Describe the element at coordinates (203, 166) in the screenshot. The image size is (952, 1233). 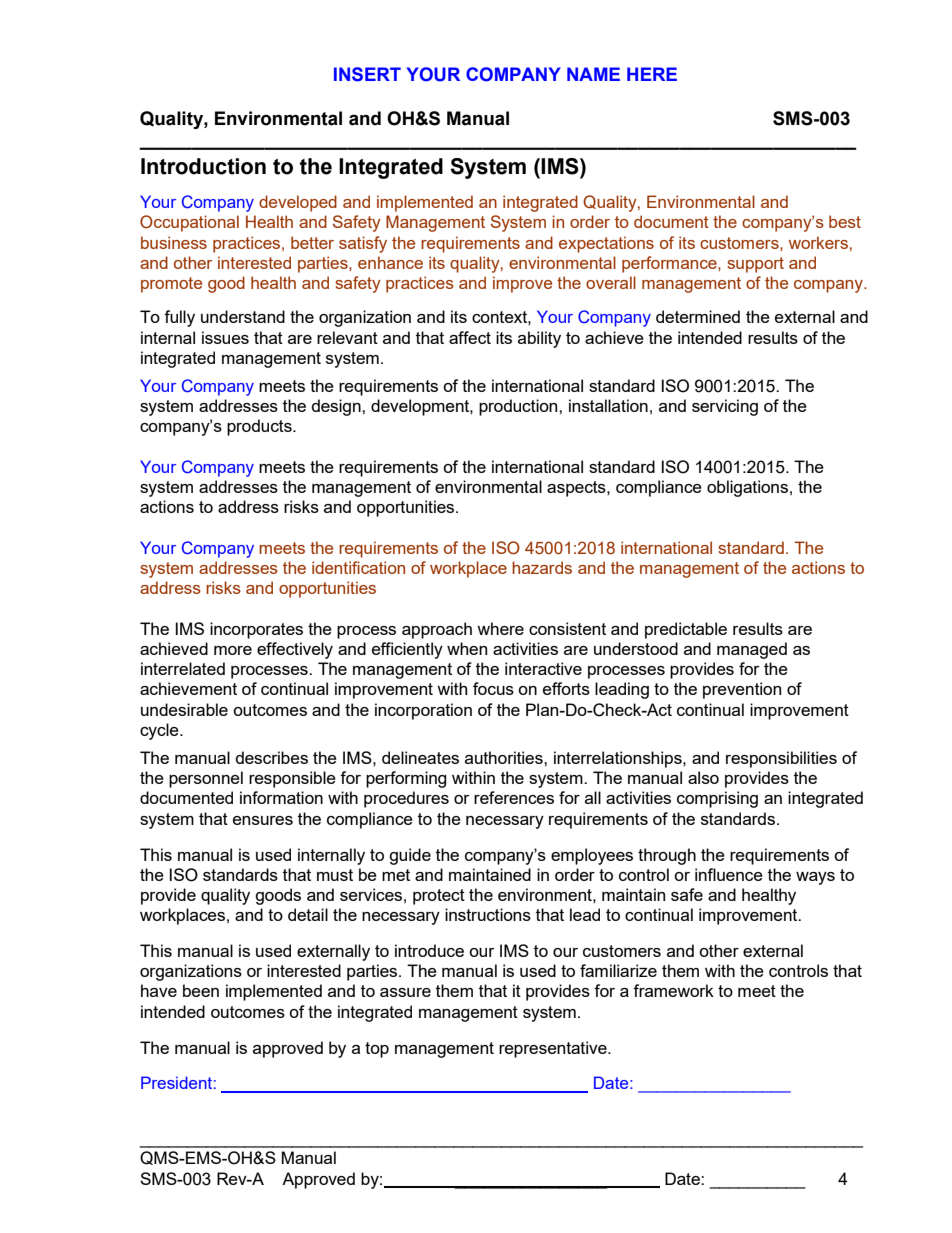
I see `Introduction` at that location.
